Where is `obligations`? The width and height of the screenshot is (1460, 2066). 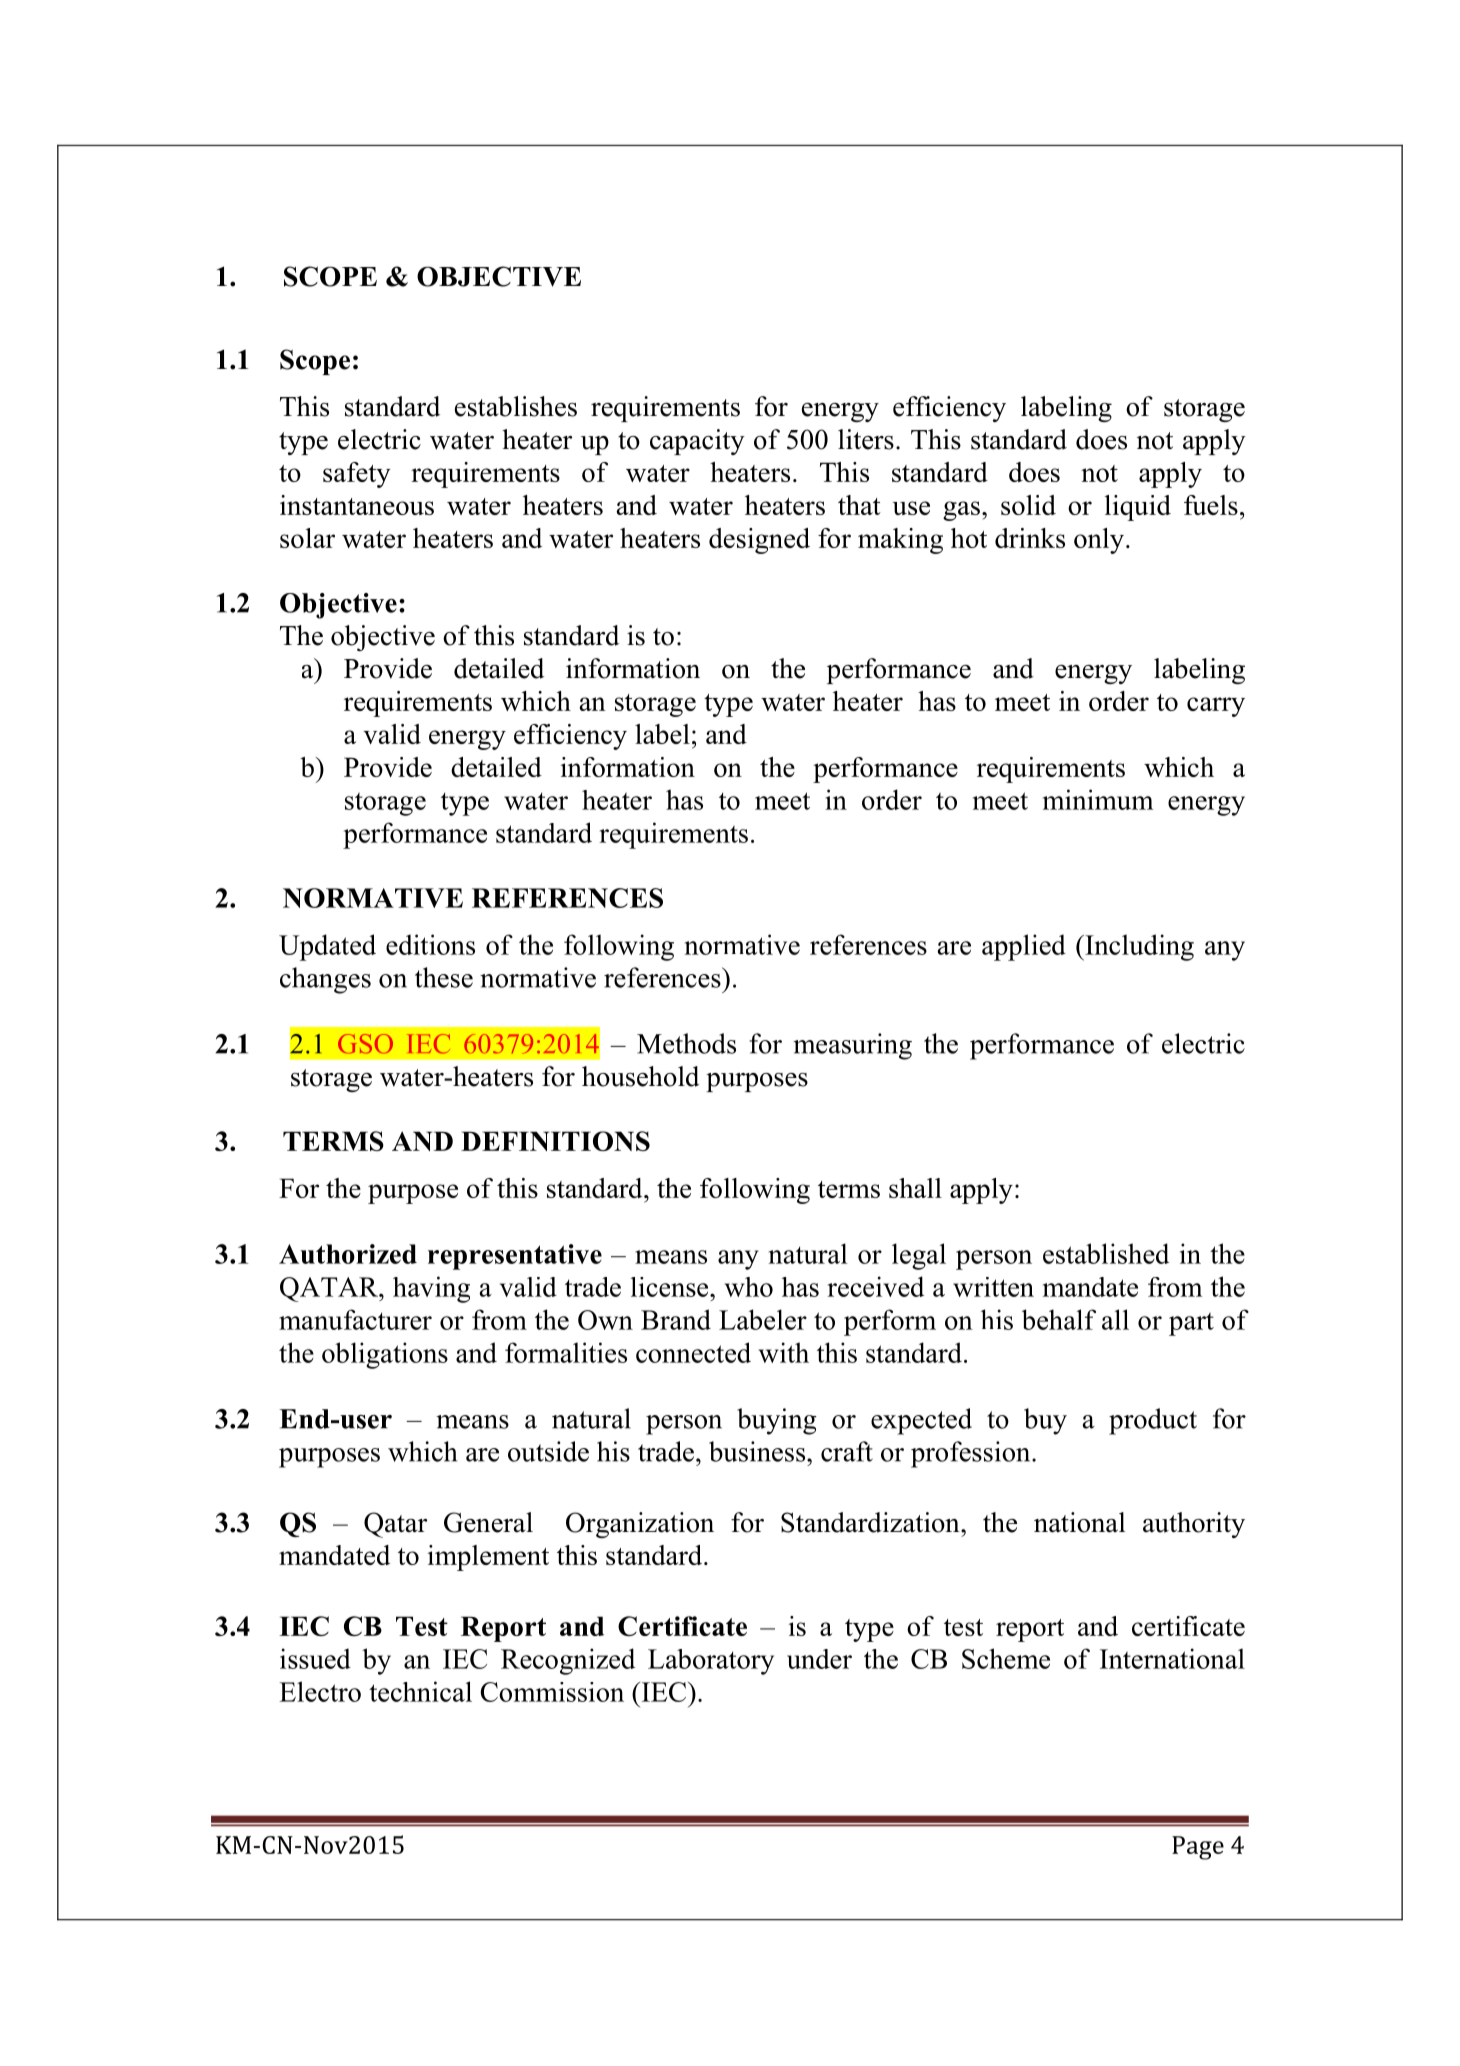 obligations is located at coordinates (385, 1355).
